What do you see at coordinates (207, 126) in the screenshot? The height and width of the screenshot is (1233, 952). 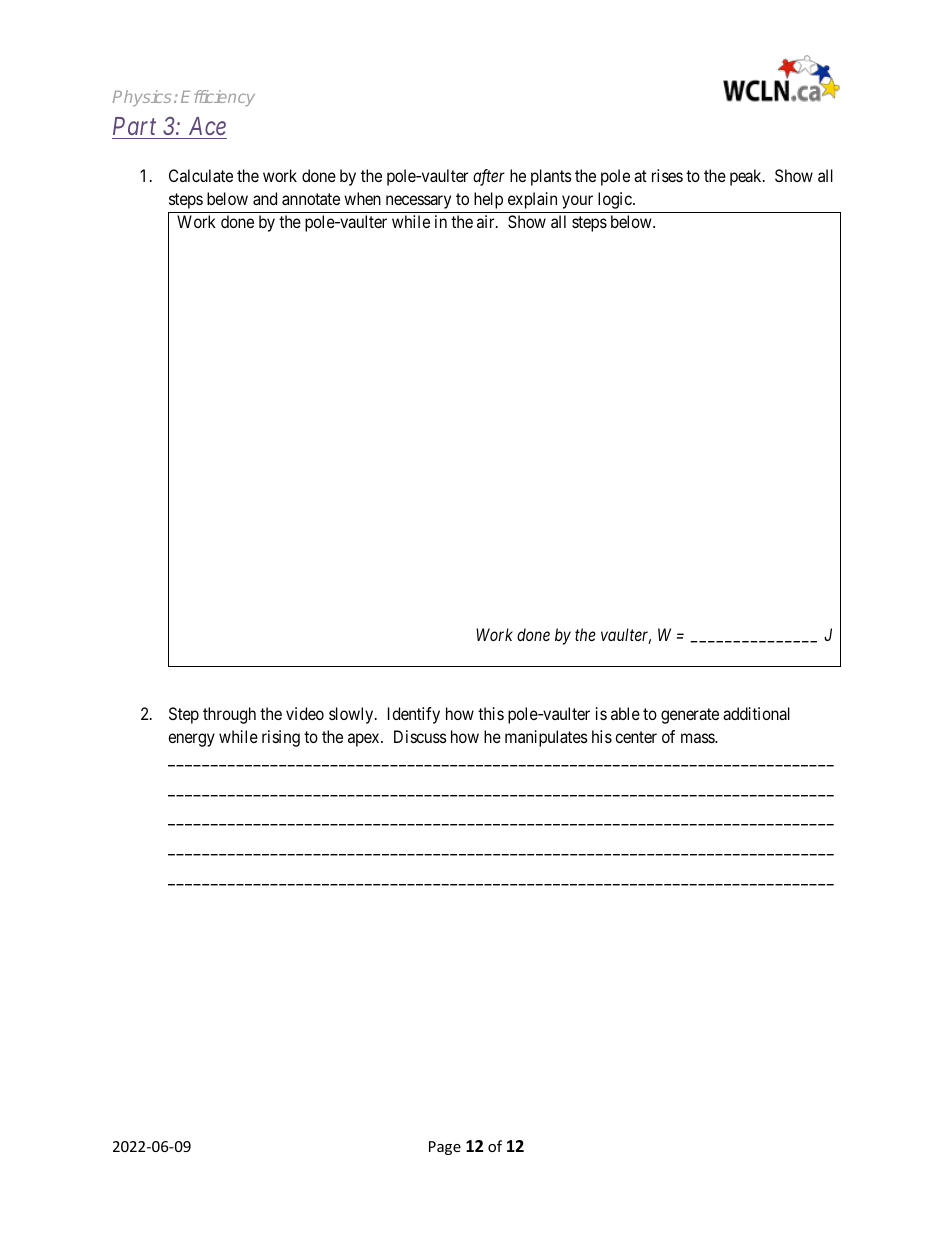 I see `Ace` at bounding box center [207, 126].
